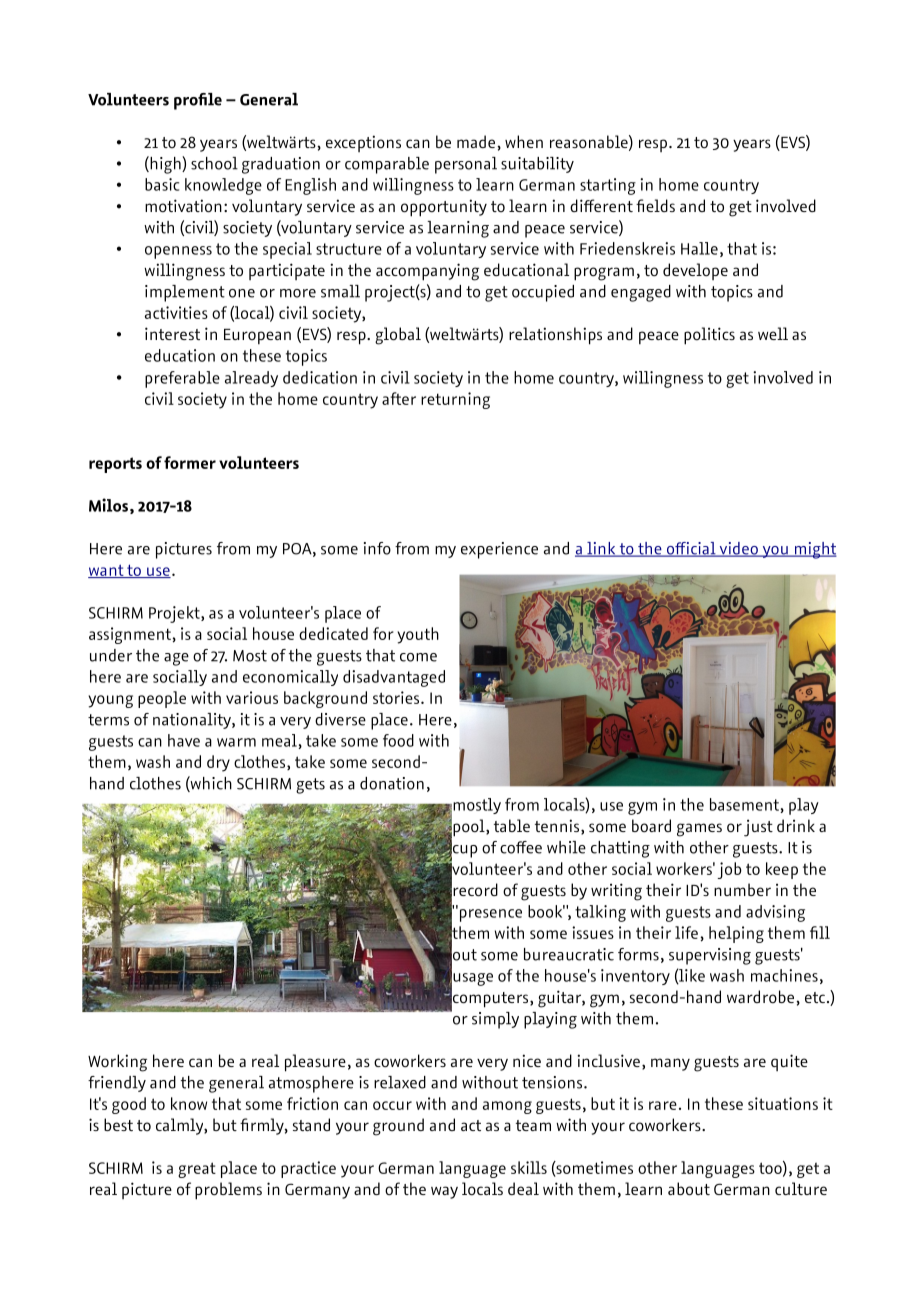 This image has height=1308, width=924. Describe the element at coordinates (198, 101) in the image. I see `profile` at that location.
